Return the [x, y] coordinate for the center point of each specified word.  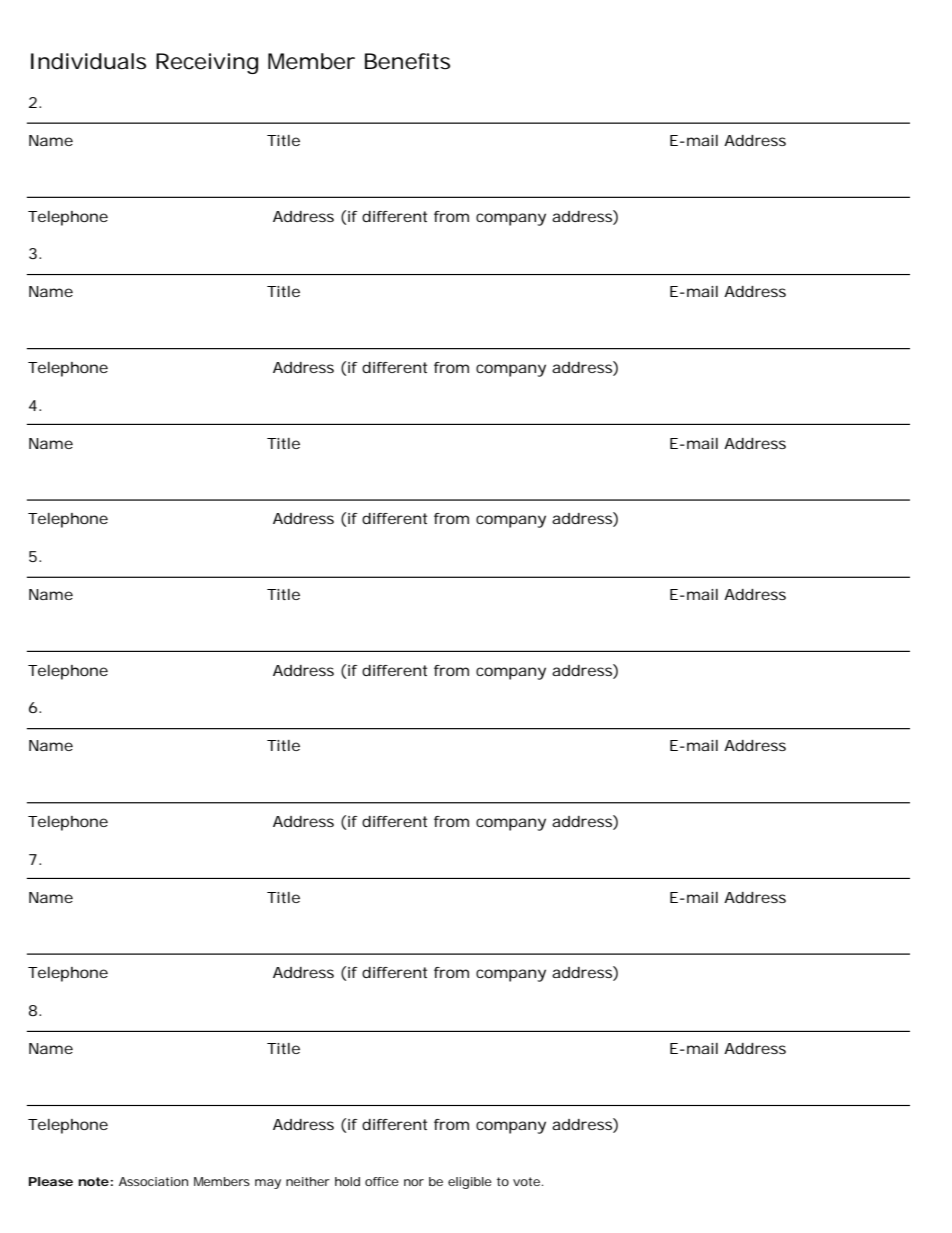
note [94, 1181]
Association [153, 1181]
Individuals [88, 61]
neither [308, 1181]
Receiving [207, 63]
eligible [470, 1183]
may [268, 1184]
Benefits [407, 61]
